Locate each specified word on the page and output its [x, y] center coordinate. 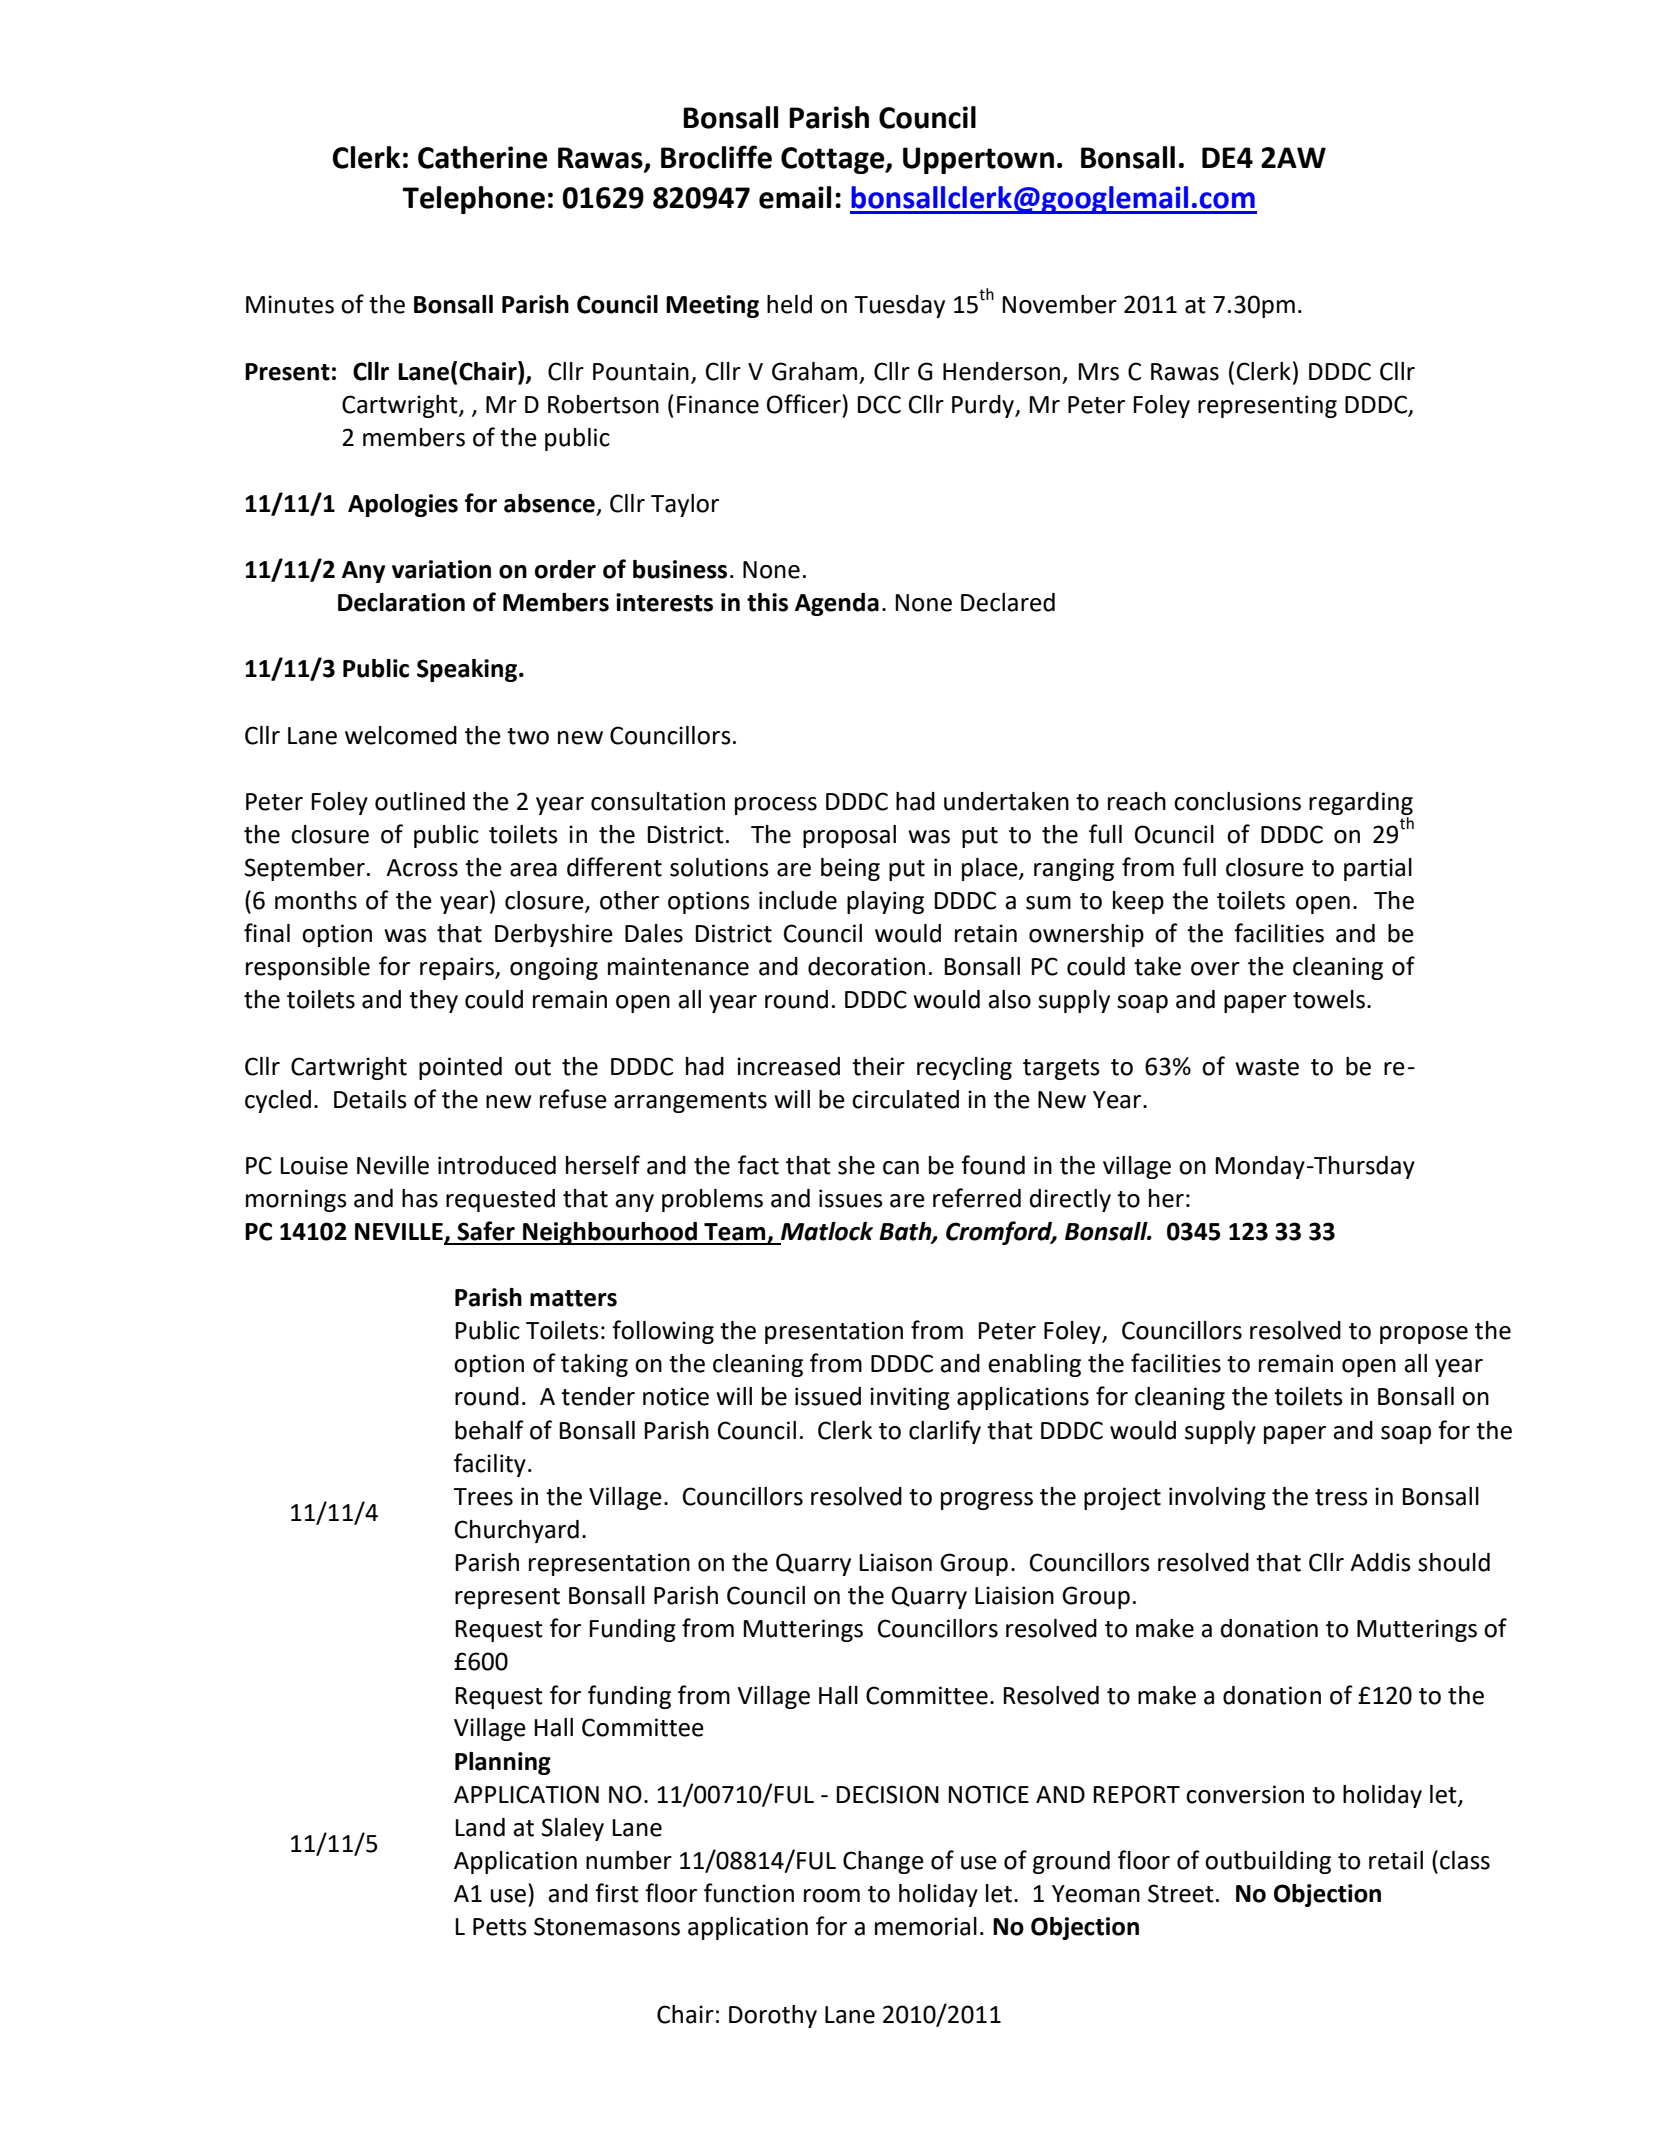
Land [480, 1827]
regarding [1361, 803]
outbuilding [1268, 1862]
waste [1267, 1067]
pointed [460, 1068]
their [878, 1066]
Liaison [895, 1562]
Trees [483, 1497]
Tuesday [899, 306]
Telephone [473, 200]
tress [1341, 1497]
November [1059, 304]
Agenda [837, 604]
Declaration [401, 602]
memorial [926, 1926]
